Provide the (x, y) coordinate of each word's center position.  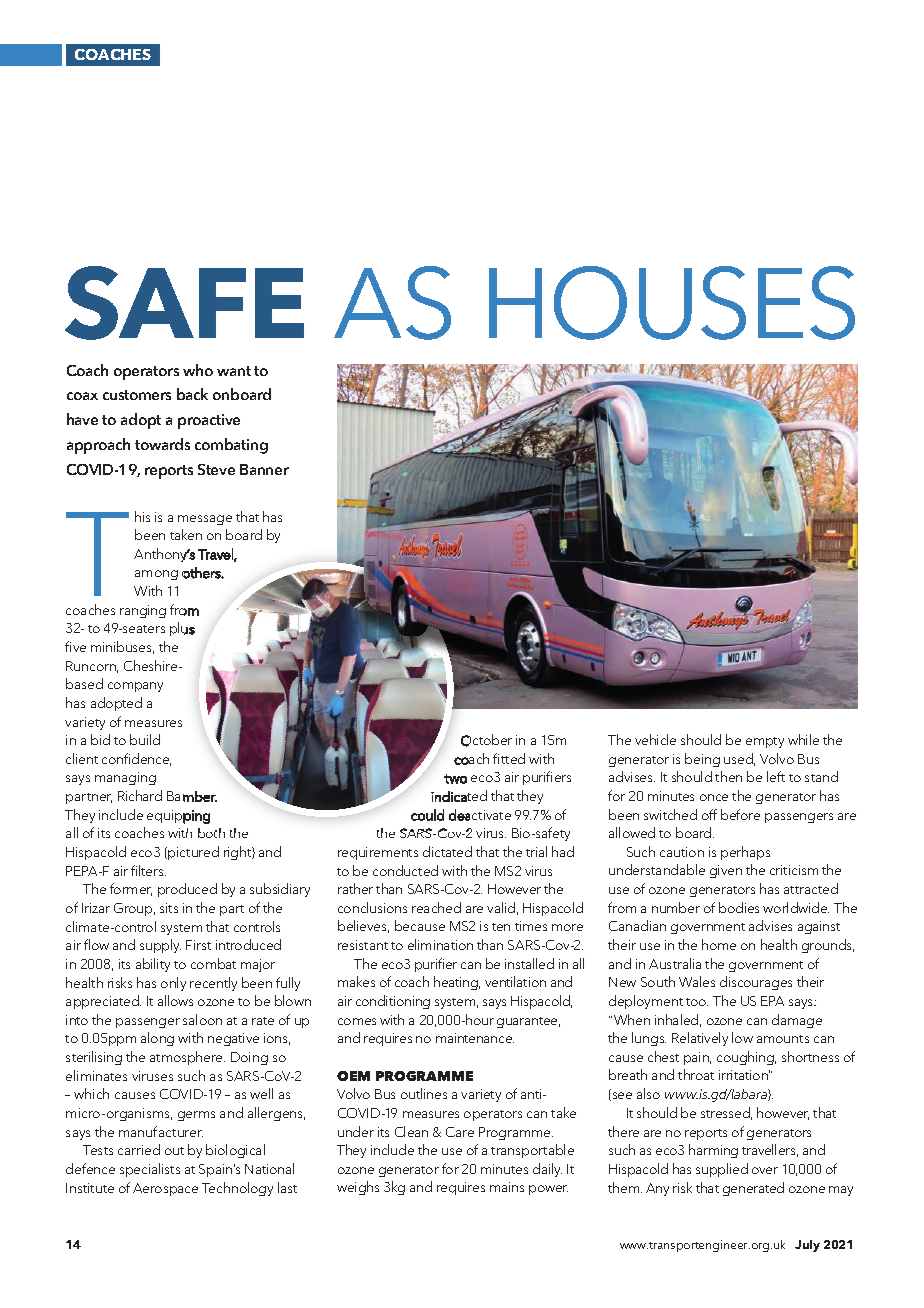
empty (765, 742)
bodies (739, 907)
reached (436, 907)
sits (169, 908)
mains (507, 1187)
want (234, 371)
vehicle (655, 739)
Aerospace (165, 1189)
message (205, 520)
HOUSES (672, 303)
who (198, 370)
